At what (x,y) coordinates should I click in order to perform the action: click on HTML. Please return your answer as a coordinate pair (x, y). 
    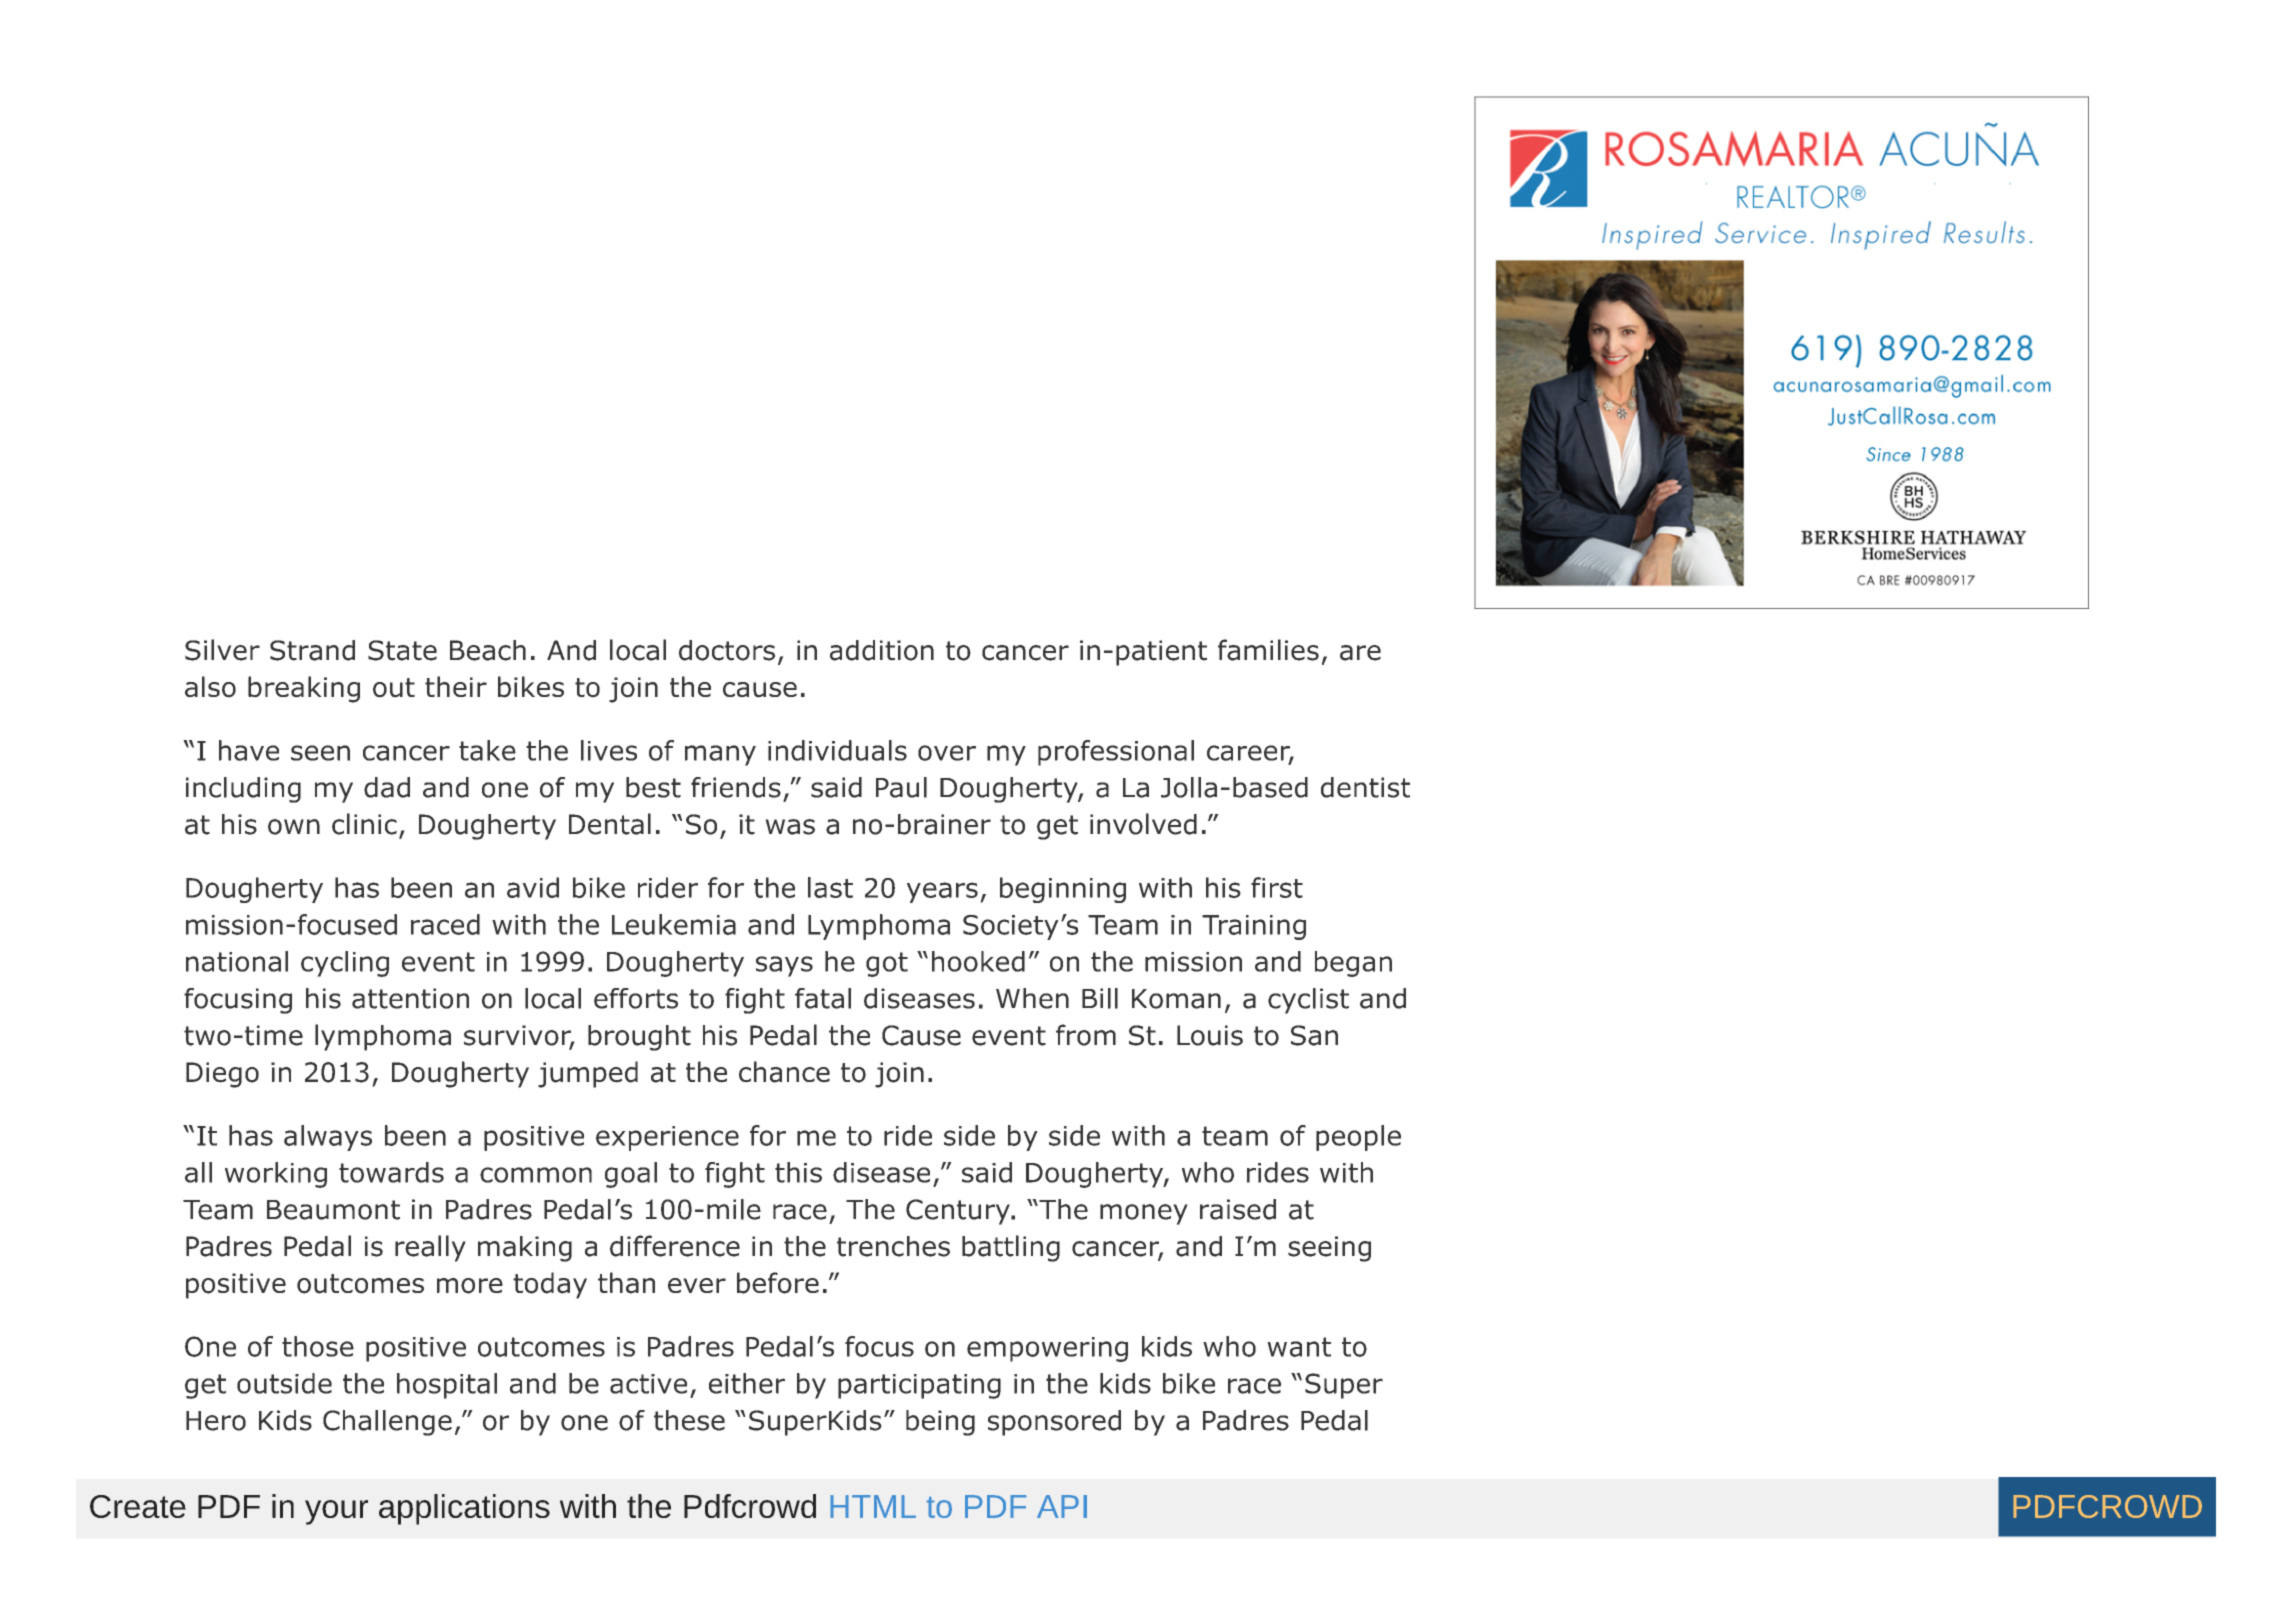
    Looking at the image, I should click on (873, 1506).
